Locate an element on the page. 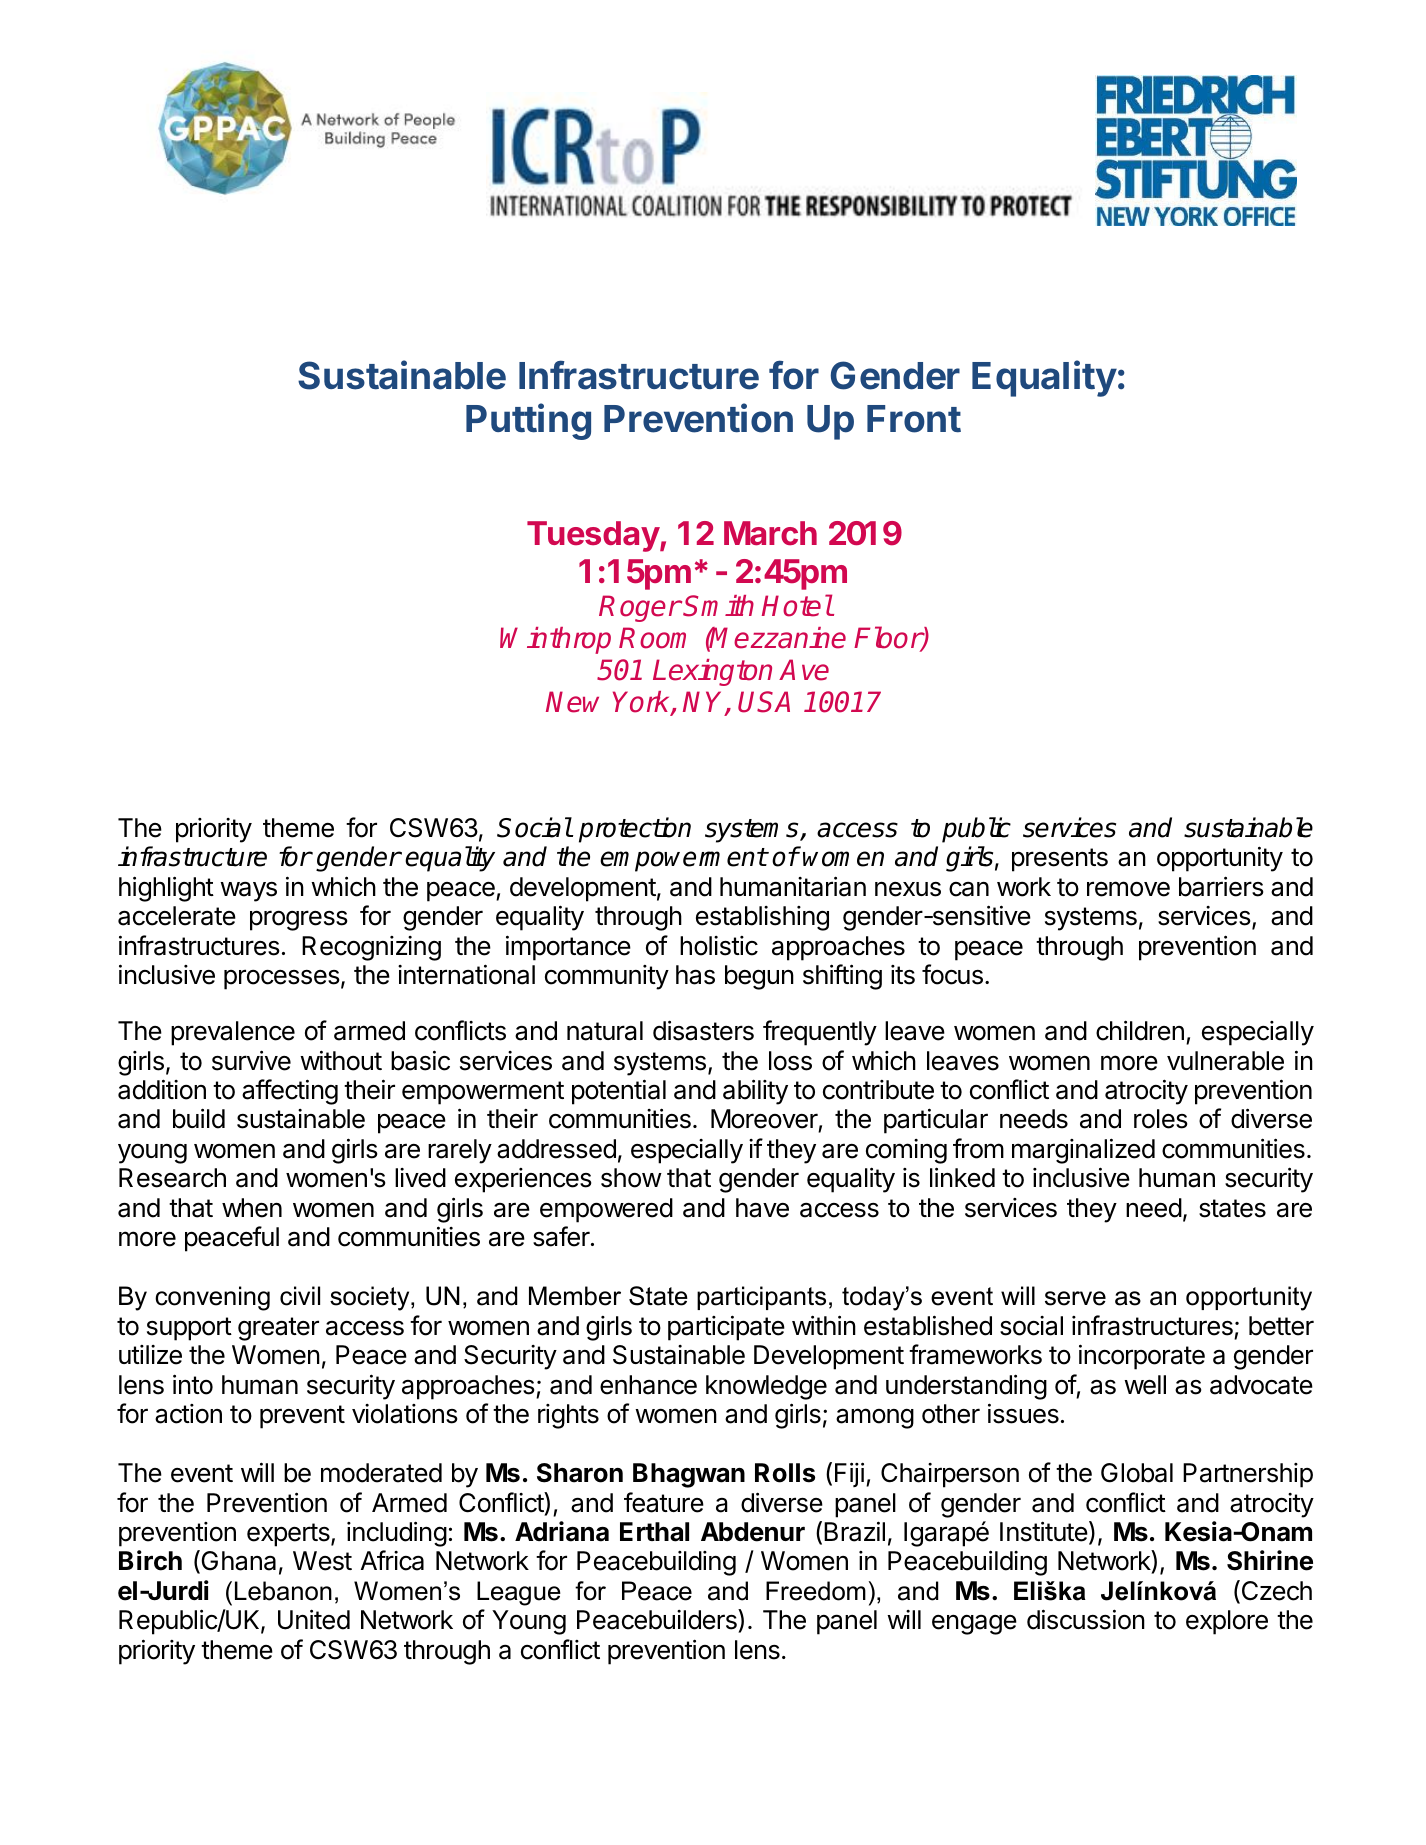  Lebanon is located at coordinates (283, 1591).
